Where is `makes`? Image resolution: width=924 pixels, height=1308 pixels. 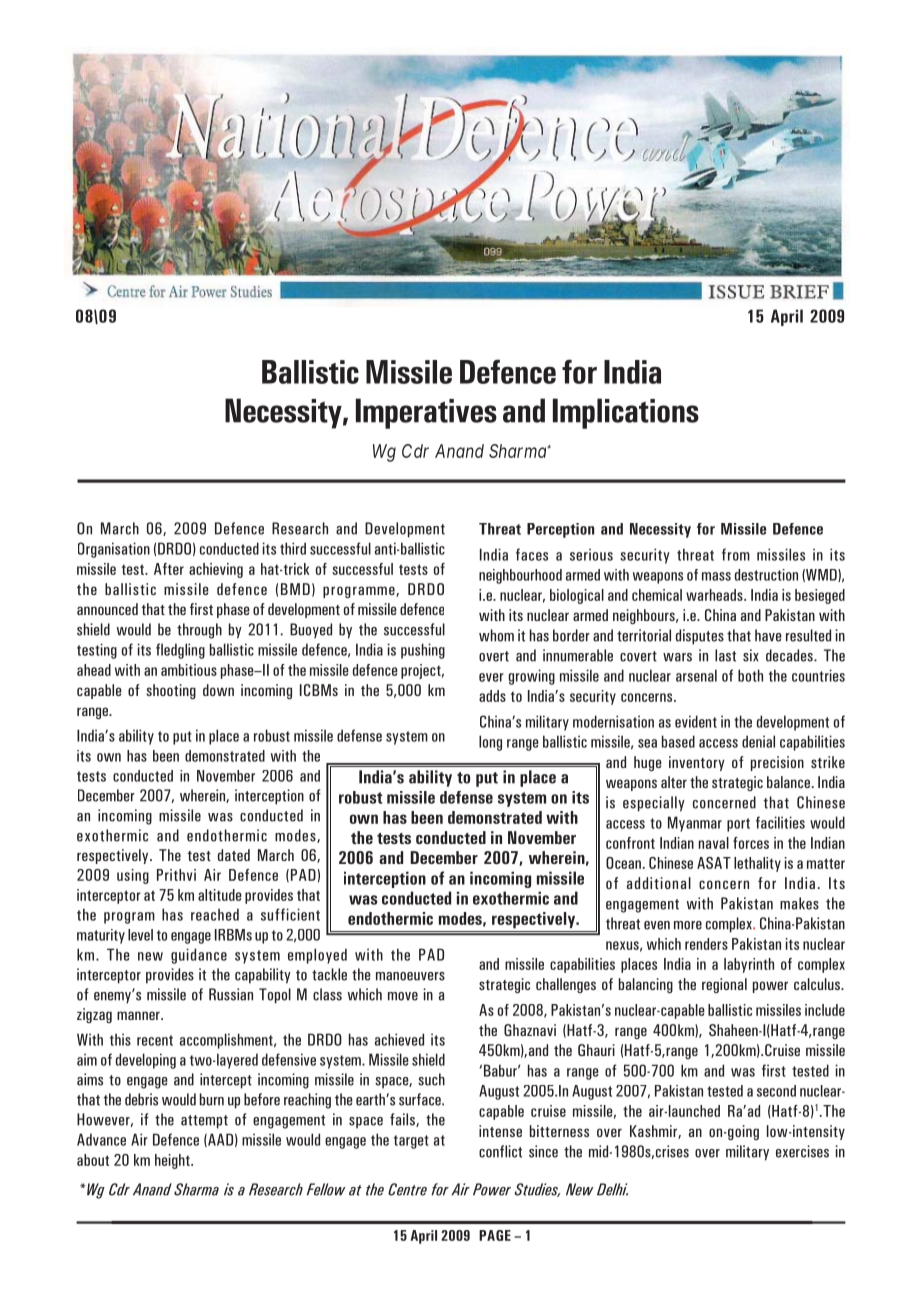
makes is located at coordinates (799, 903).
